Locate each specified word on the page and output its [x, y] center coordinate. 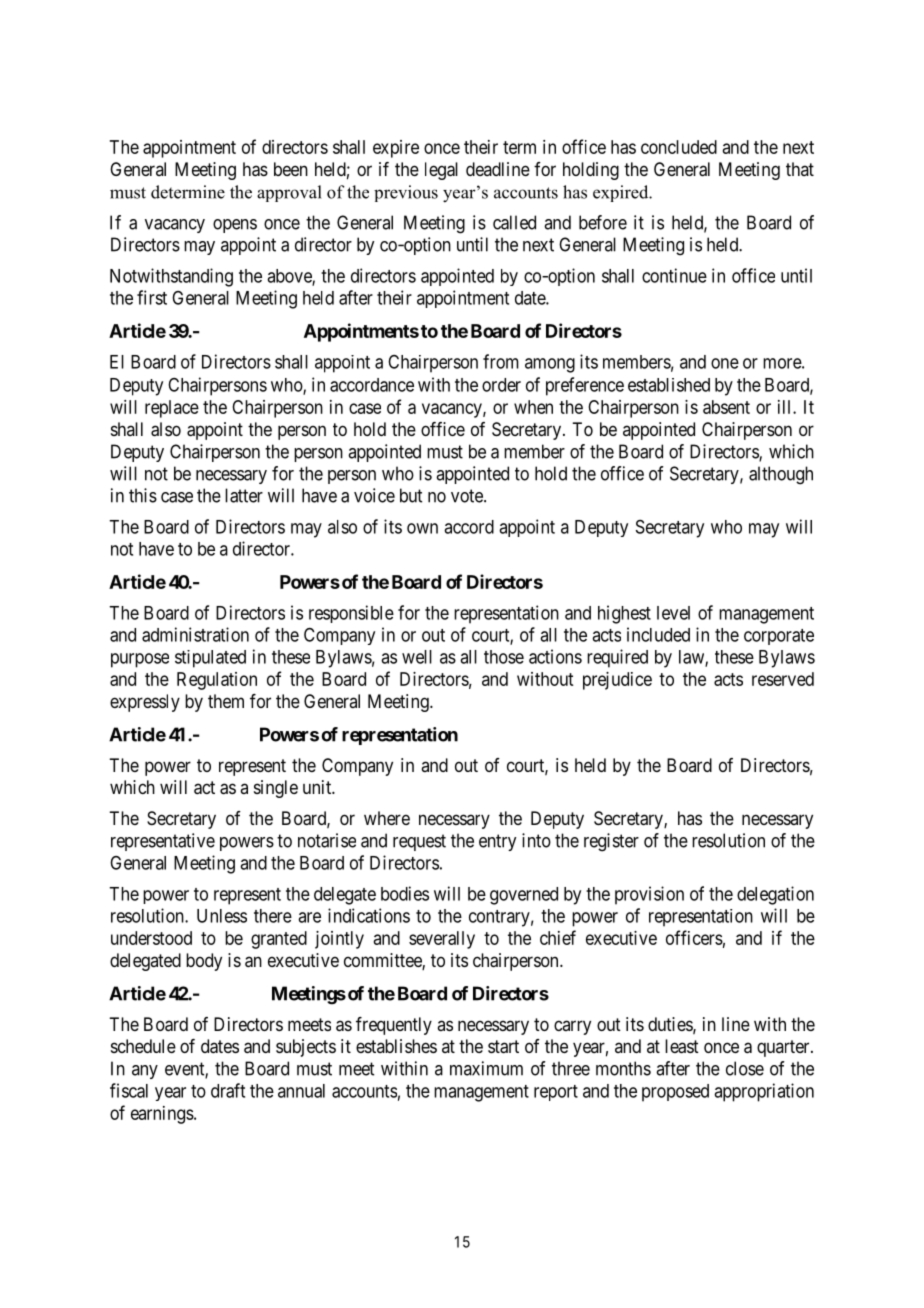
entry [497, 842]
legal [441, 171]
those [504, 657]
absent [726, 407]
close [745, 1068]
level [673, 613]
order [501, 385]
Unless [222, 916]
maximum [486, 1068]
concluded [679, 147]
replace [172, 409]
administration [195, 634]
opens [235, 226]
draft [228, 1090]
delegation [775, 895]
